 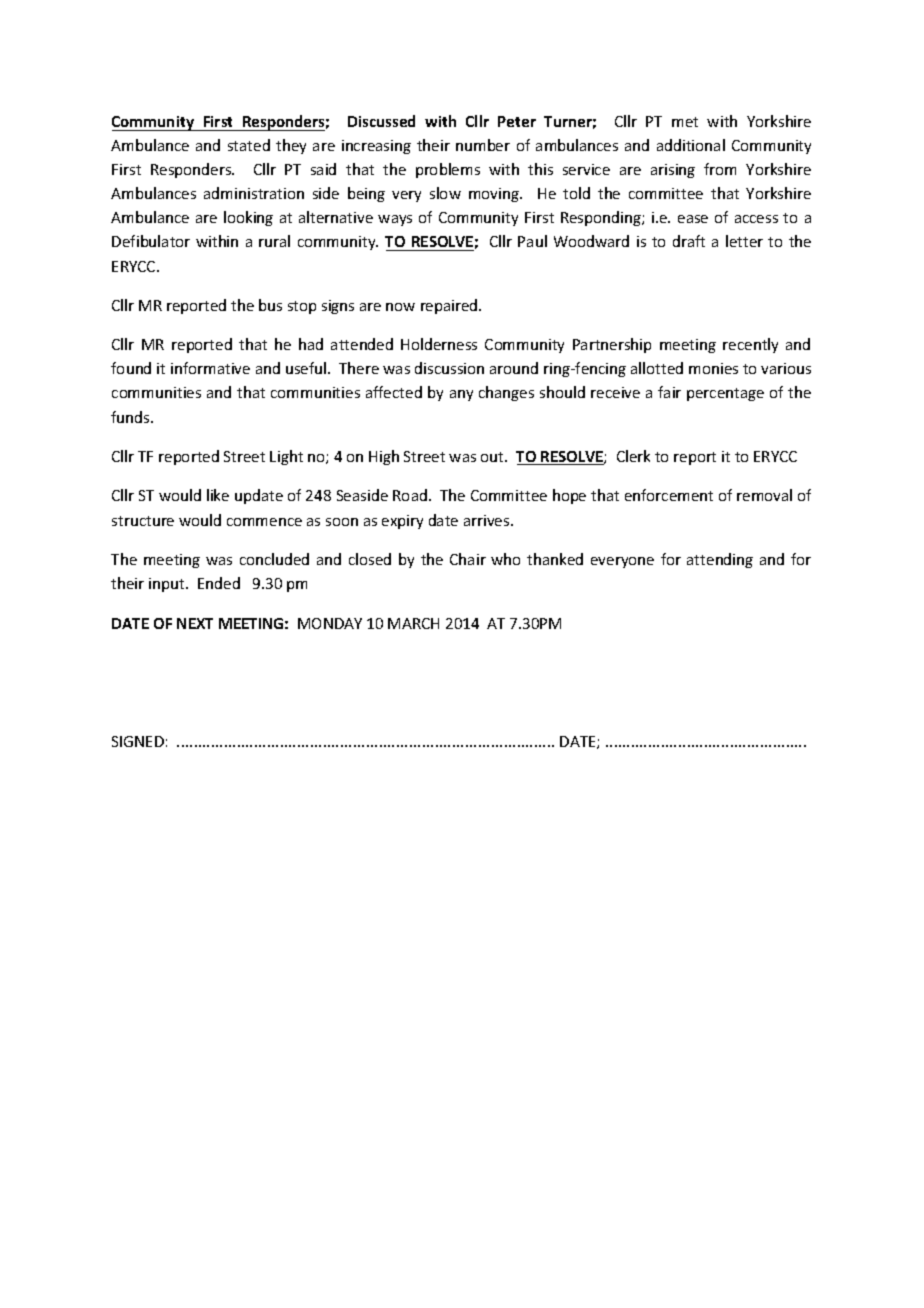 I want to click on attending, so click(x=720, y=560).
